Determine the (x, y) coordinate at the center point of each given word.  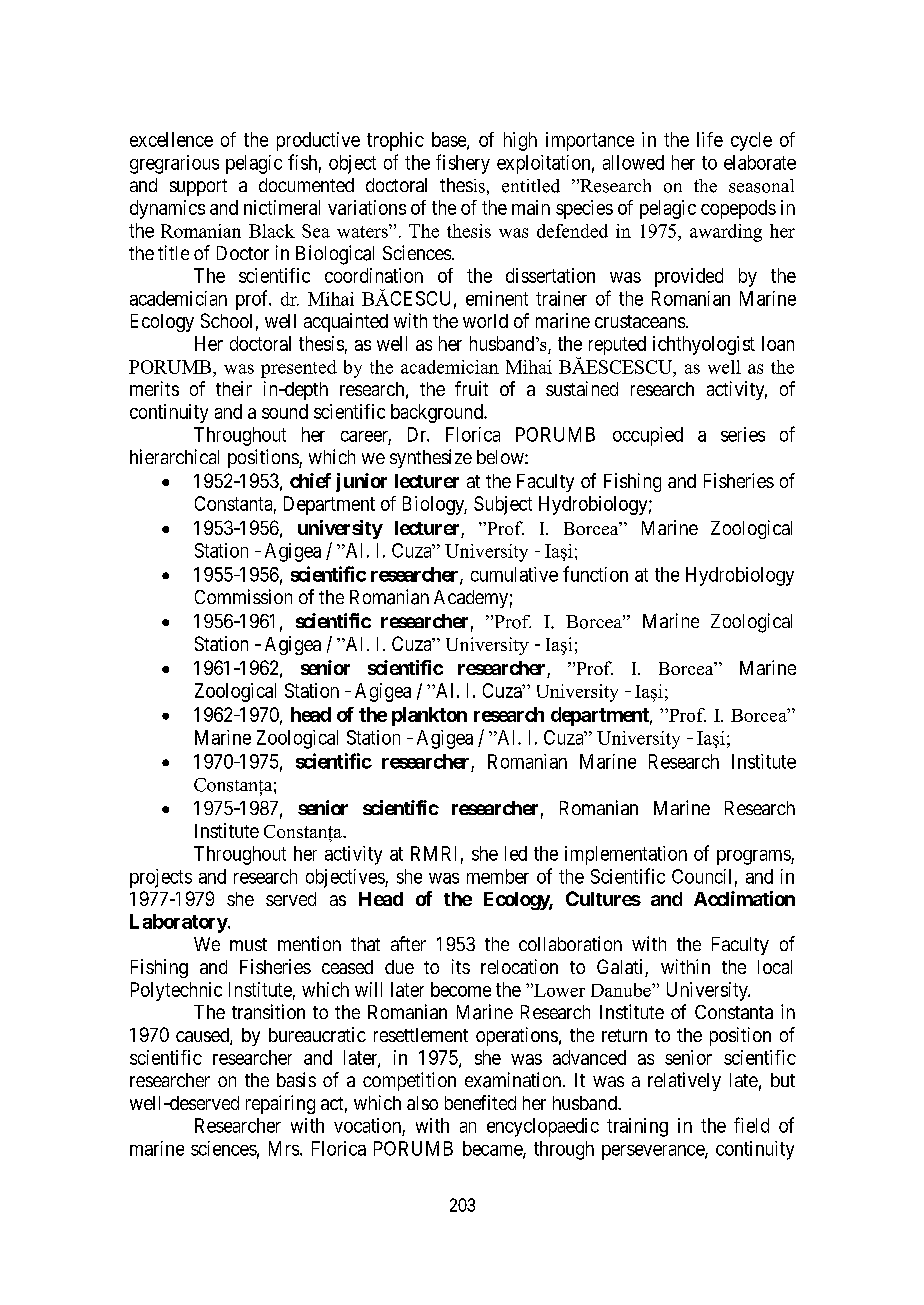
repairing (280, 1104)
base (450, 140)
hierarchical (174, 456)
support (198, 187)
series (743, 434)
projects (161, 878)
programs (754, 857)
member (498, 876)
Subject (503, 505)
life (710, 139)
